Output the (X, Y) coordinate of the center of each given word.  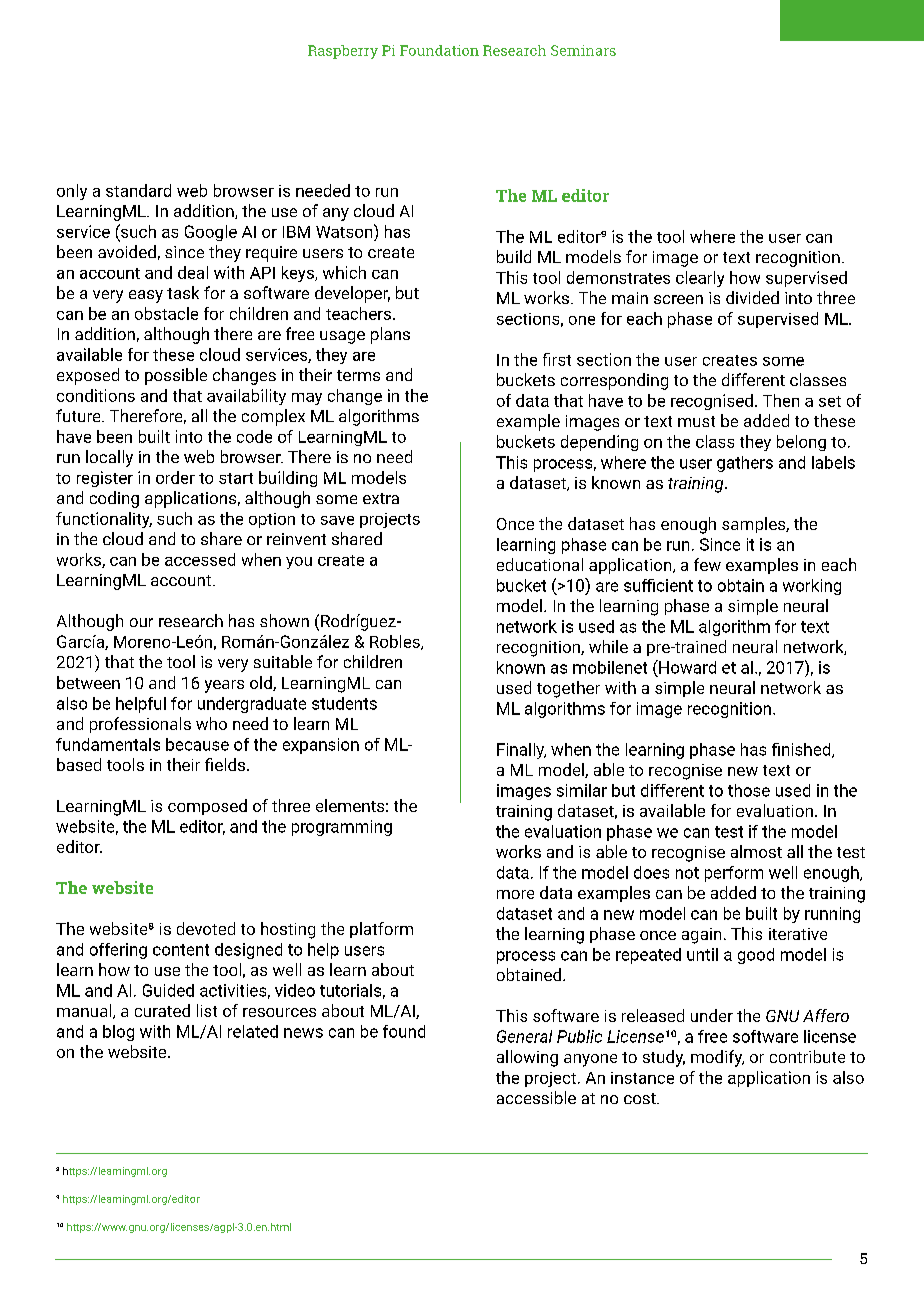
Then (781, 400)
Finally (521, 751)
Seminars (583, 50)
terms (358, 375)
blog (118, 1033)
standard (138, 190)
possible (176, 376)
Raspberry (343, 52)
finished (802, 750)
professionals (140, 725)
